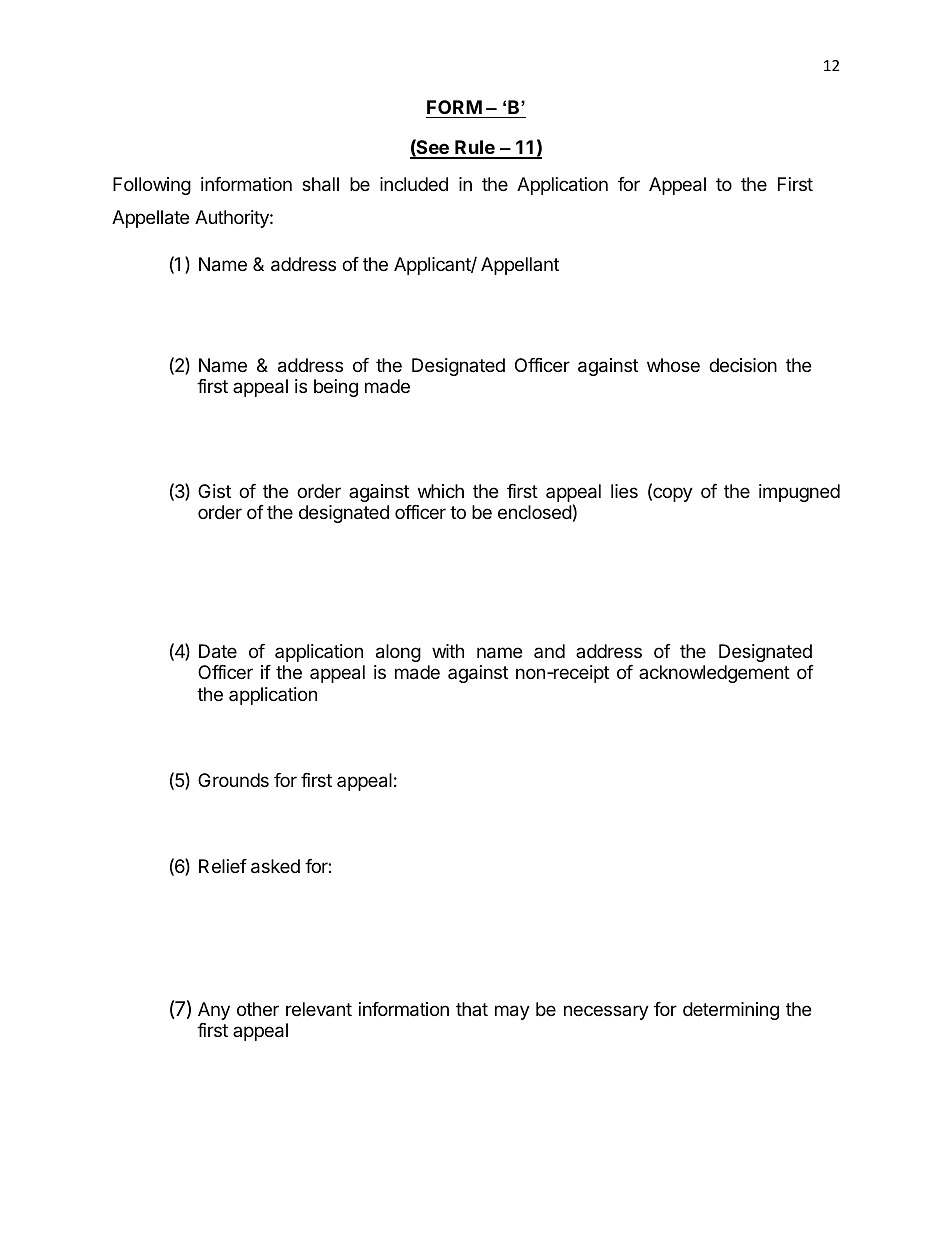  I want to click on which, so click(441, 491).
